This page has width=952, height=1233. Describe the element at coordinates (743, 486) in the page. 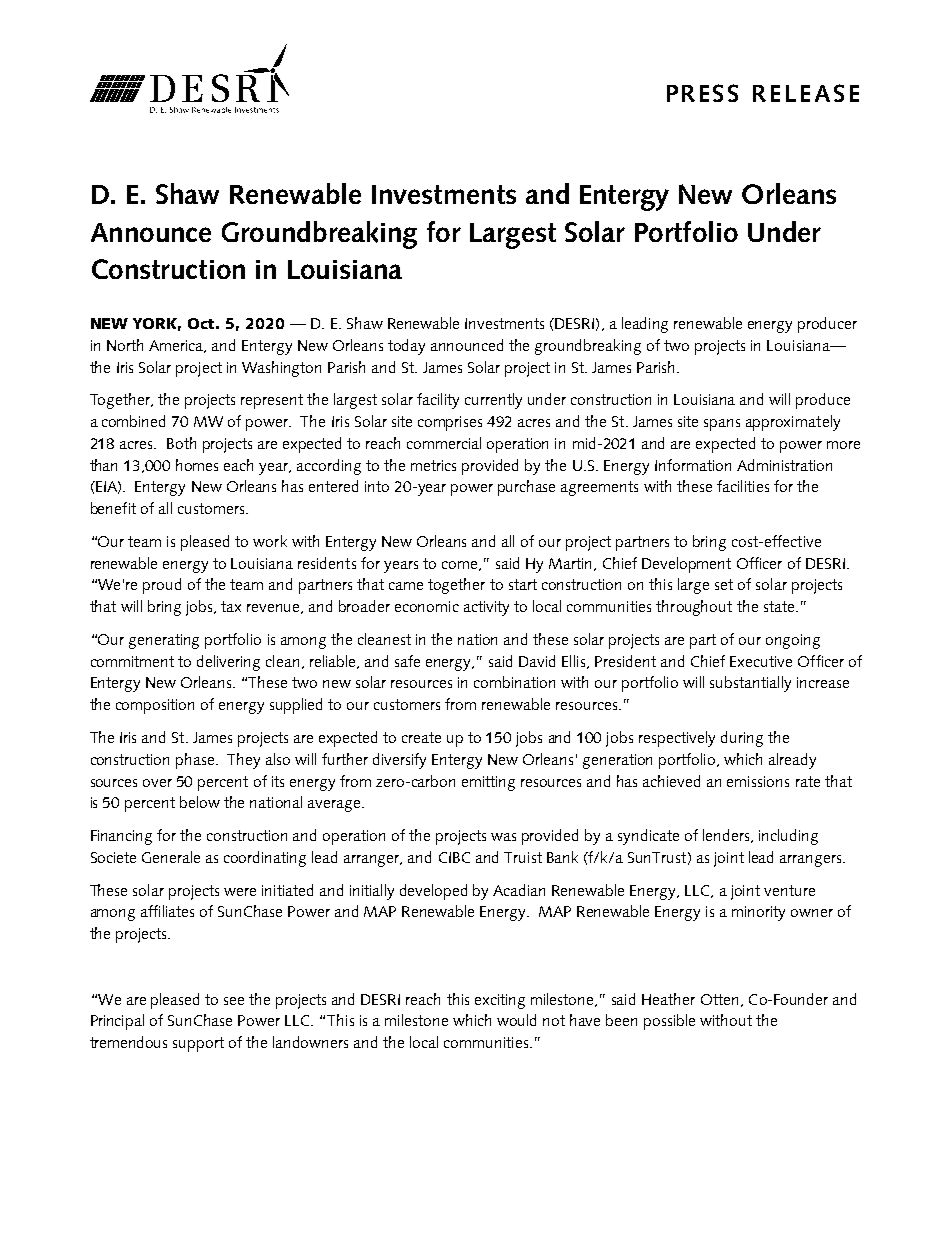

I see `facilities` at that location.
